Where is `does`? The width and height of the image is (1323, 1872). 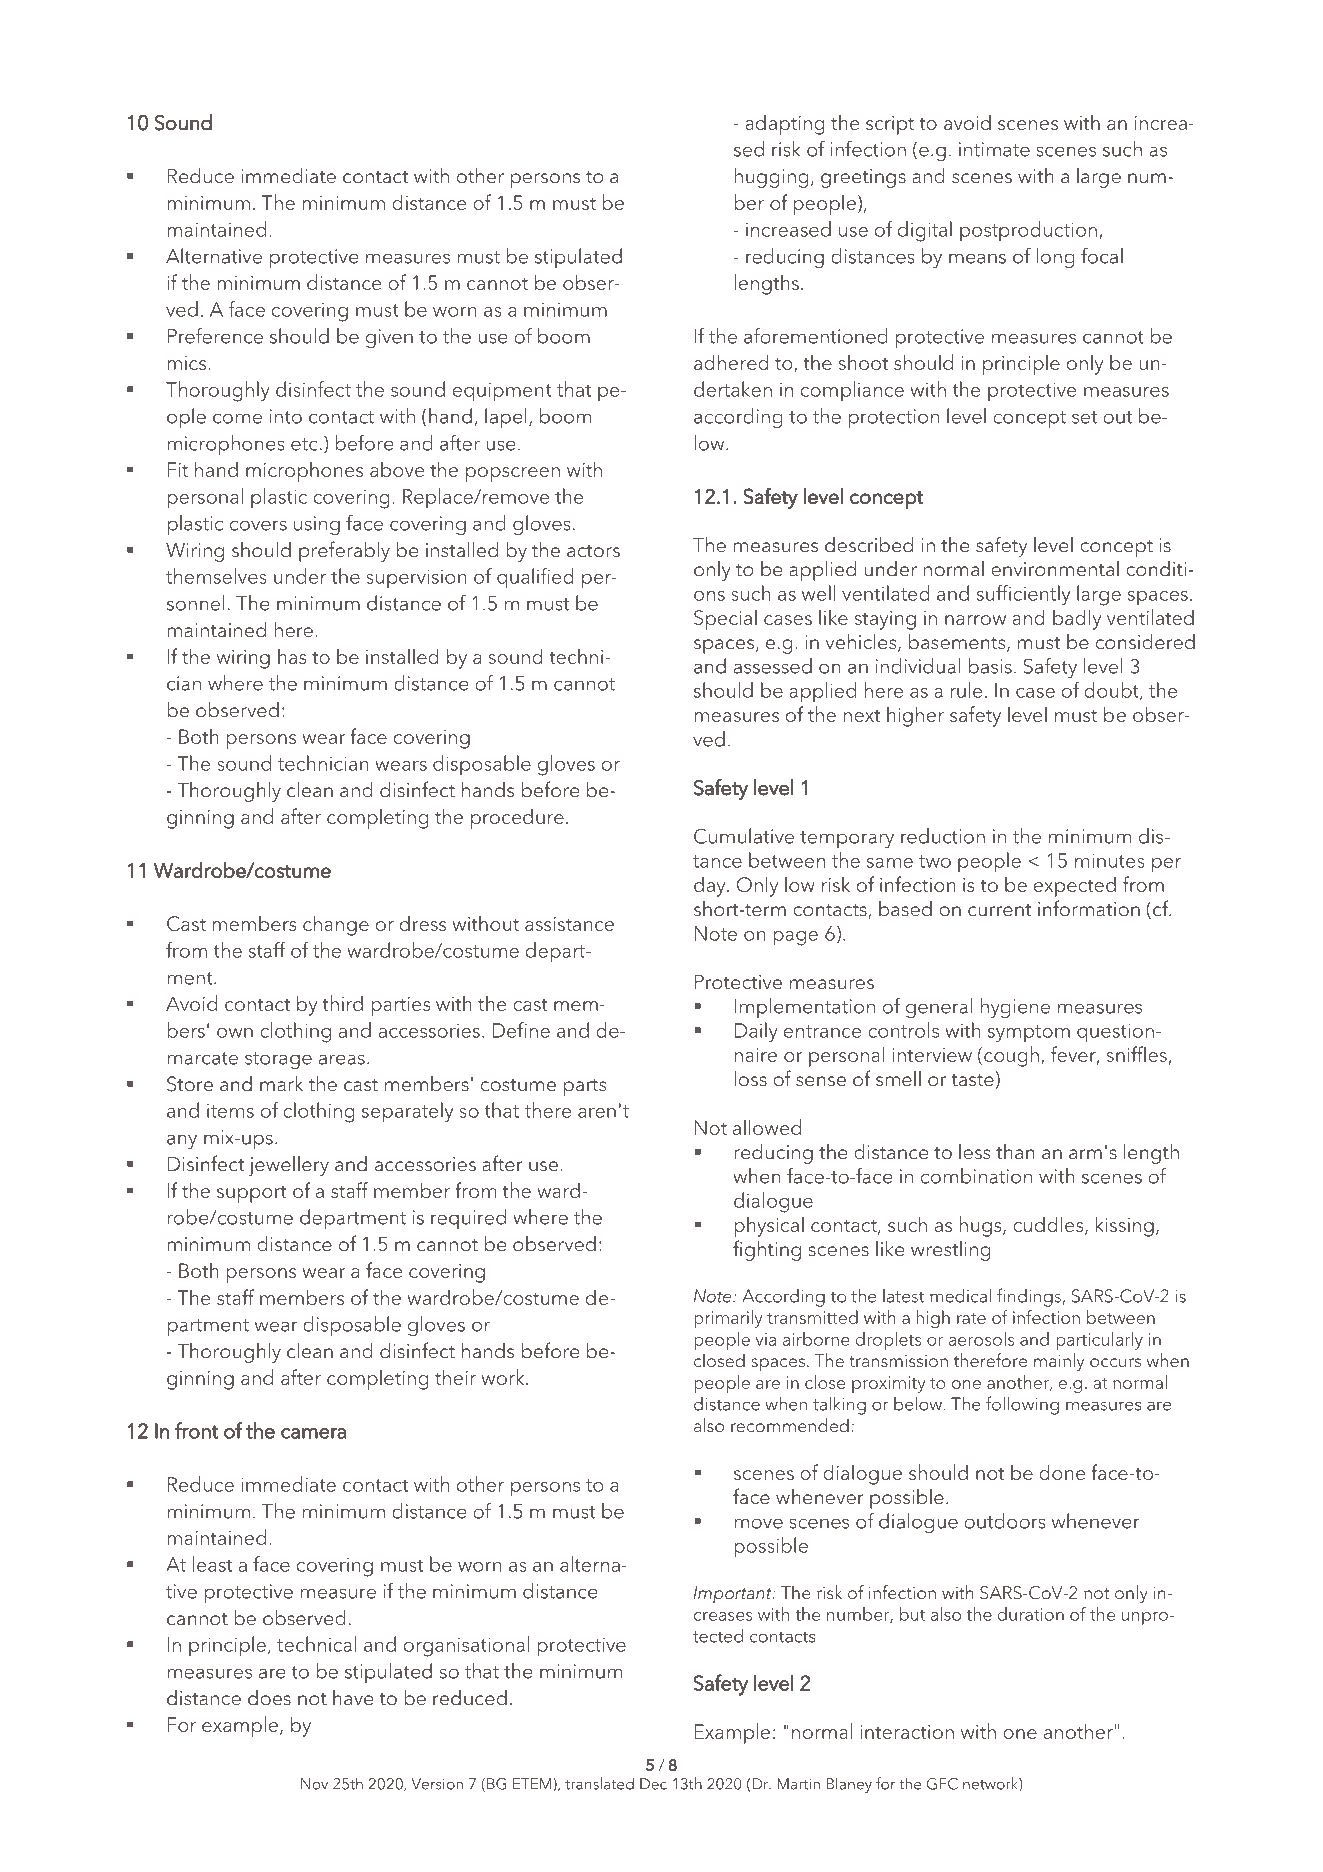 does is located at coordinates (269, 1698).
